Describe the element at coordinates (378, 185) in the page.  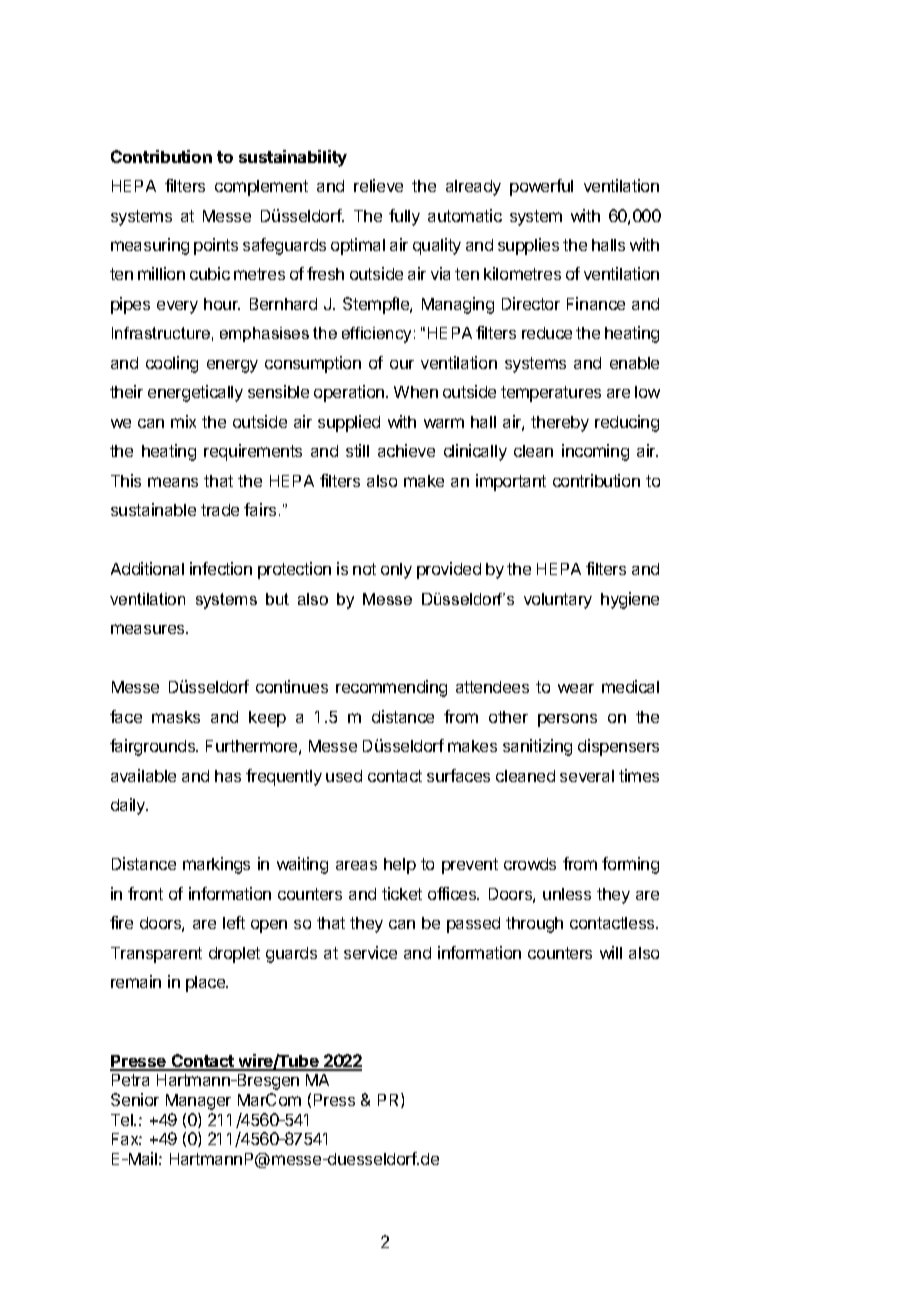
I see `relieve` at that location.
